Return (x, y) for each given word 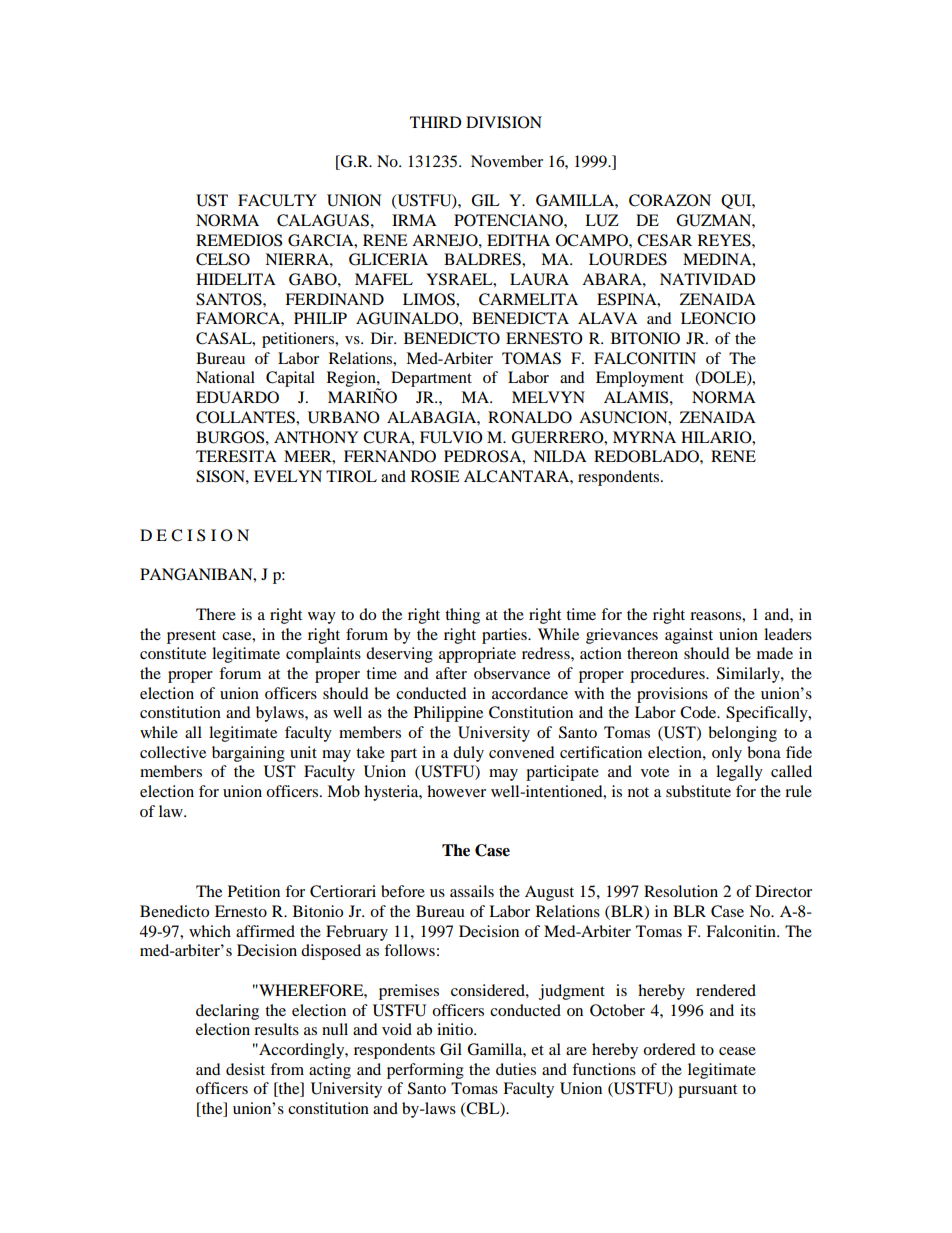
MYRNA (644, 437)
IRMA (414, 220)
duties (516, 1069)
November (507, 161)
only (727, 754)
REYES (725, 240)
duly (468, 754)
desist (245, 1069)
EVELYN (288, 476)
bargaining (248, 754)
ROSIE (435, 476)
